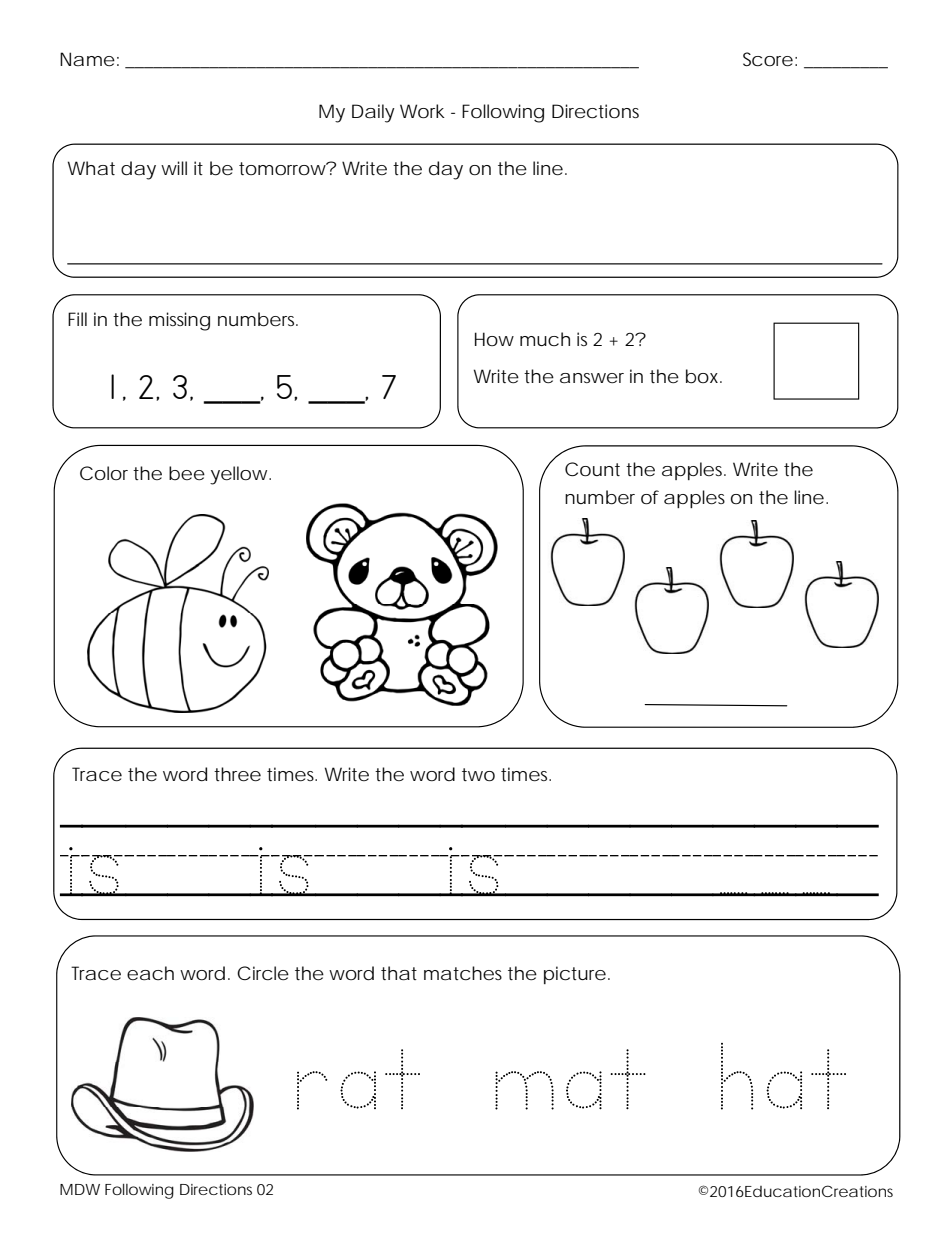 This page has width=952, height=1233. Describe the element at coordinates (575, 975) in the page. I see `picture` at that location.
